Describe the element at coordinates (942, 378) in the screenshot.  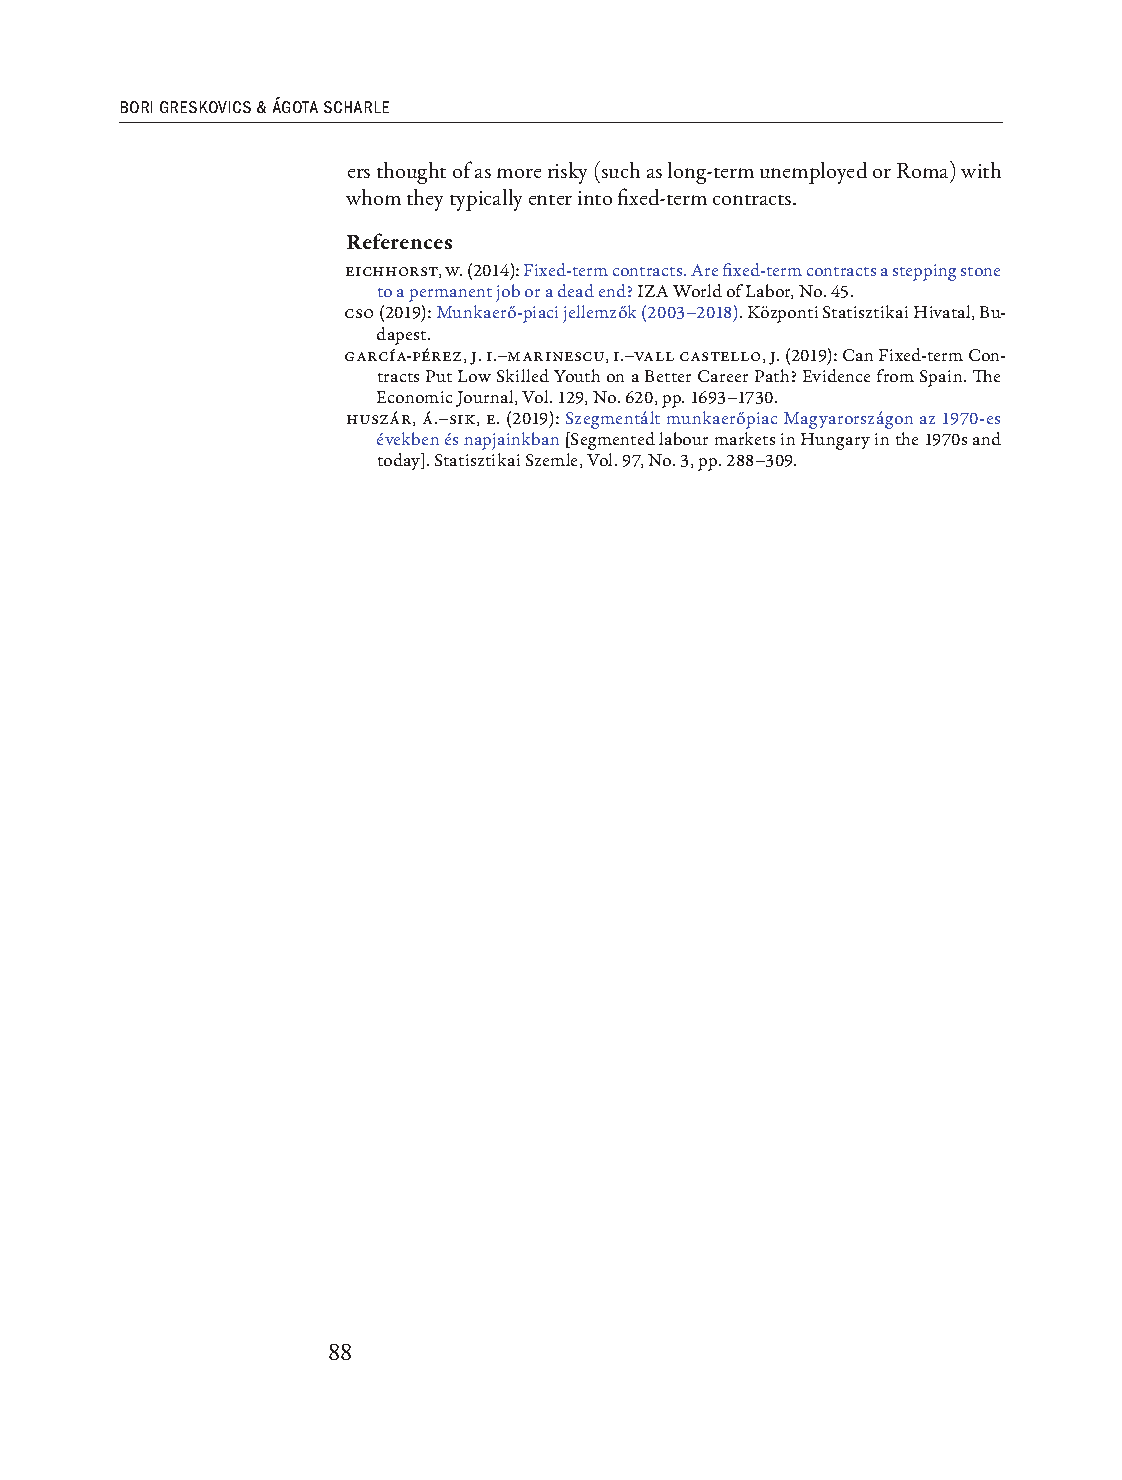
I see `Spain` at that location.
